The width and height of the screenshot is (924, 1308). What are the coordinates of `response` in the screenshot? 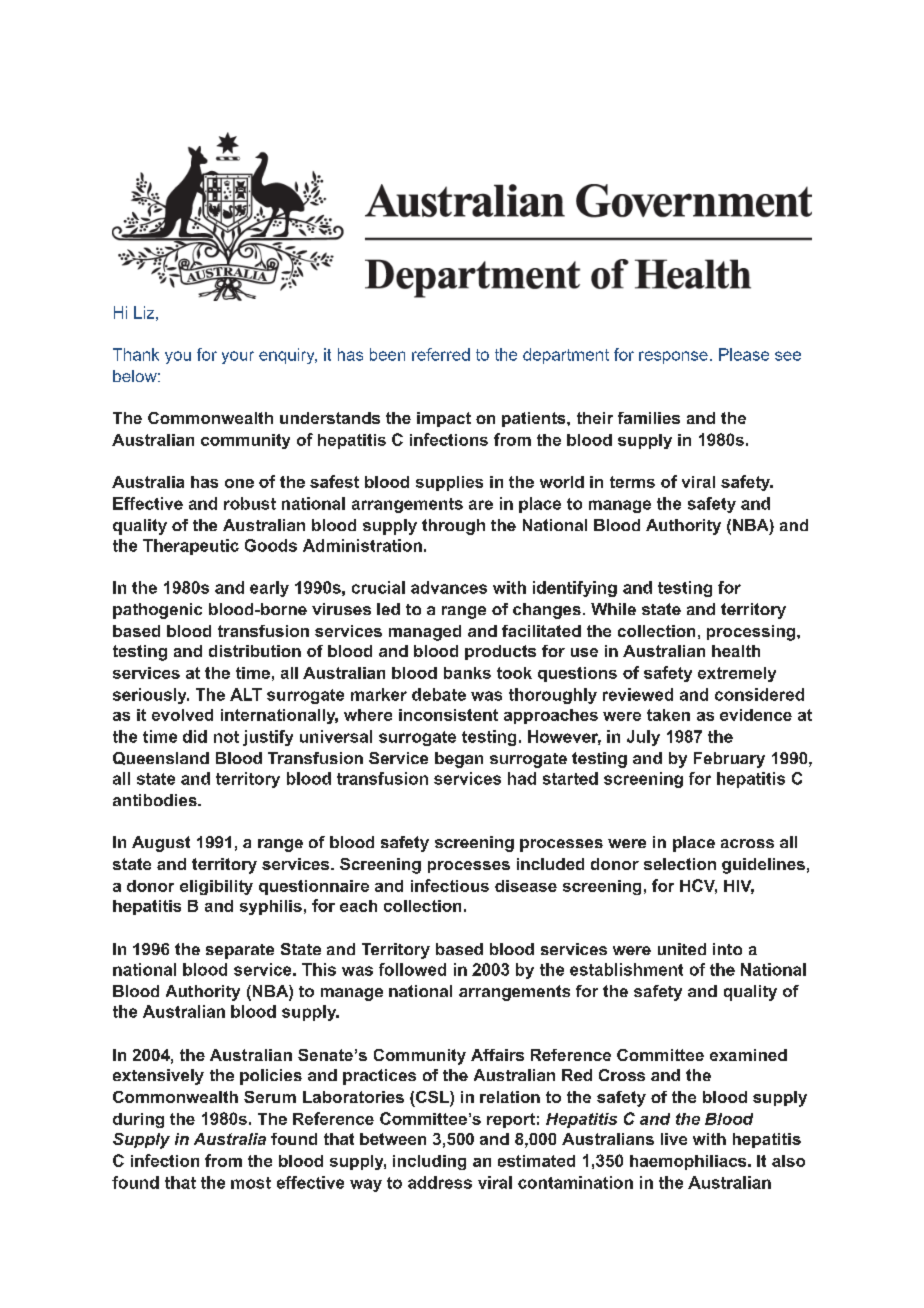 It's located at (673, 357).
